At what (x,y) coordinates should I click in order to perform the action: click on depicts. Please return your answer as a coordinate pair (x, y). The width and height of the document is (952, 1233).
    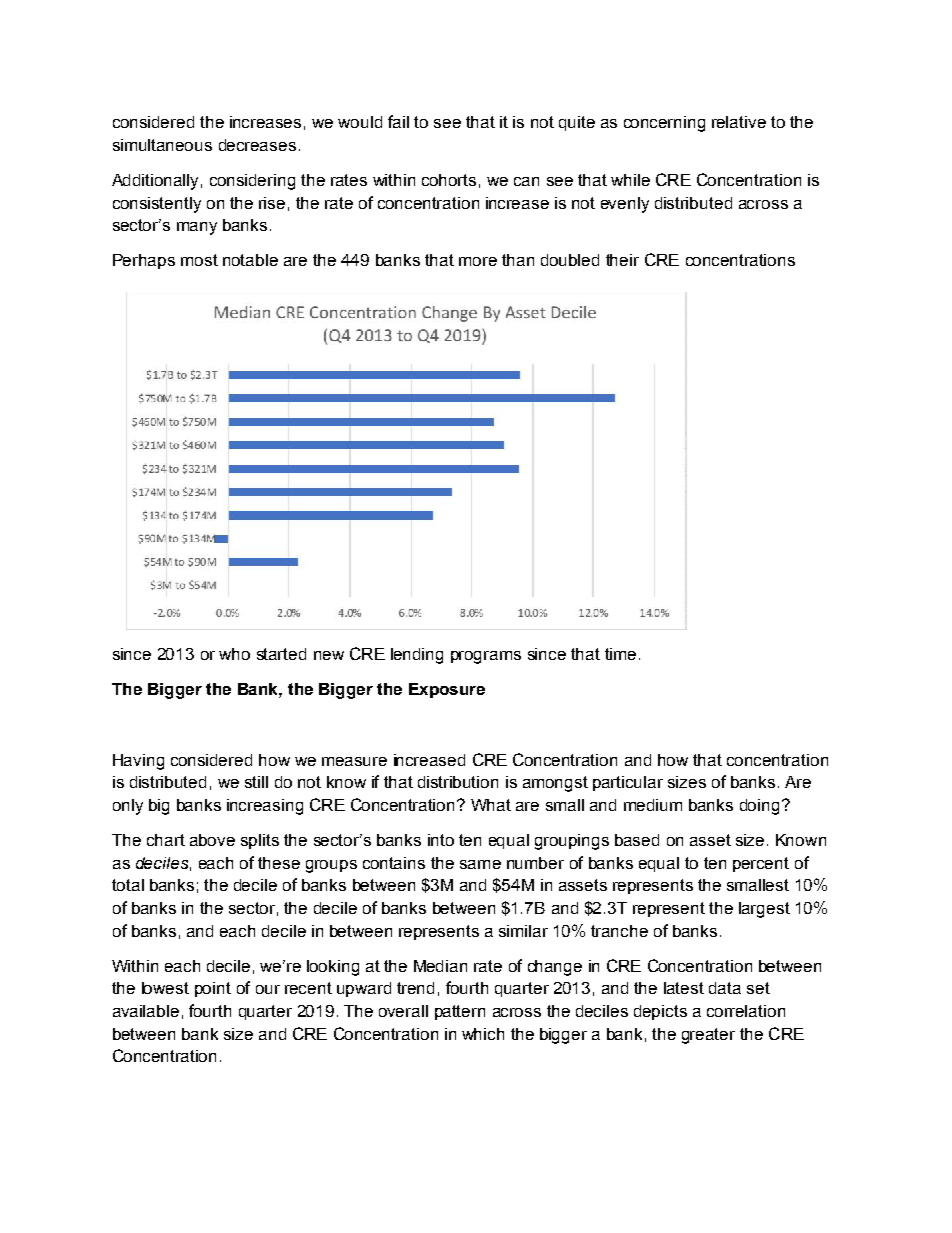
    Looking at the image, I should click on (660, 1012).
